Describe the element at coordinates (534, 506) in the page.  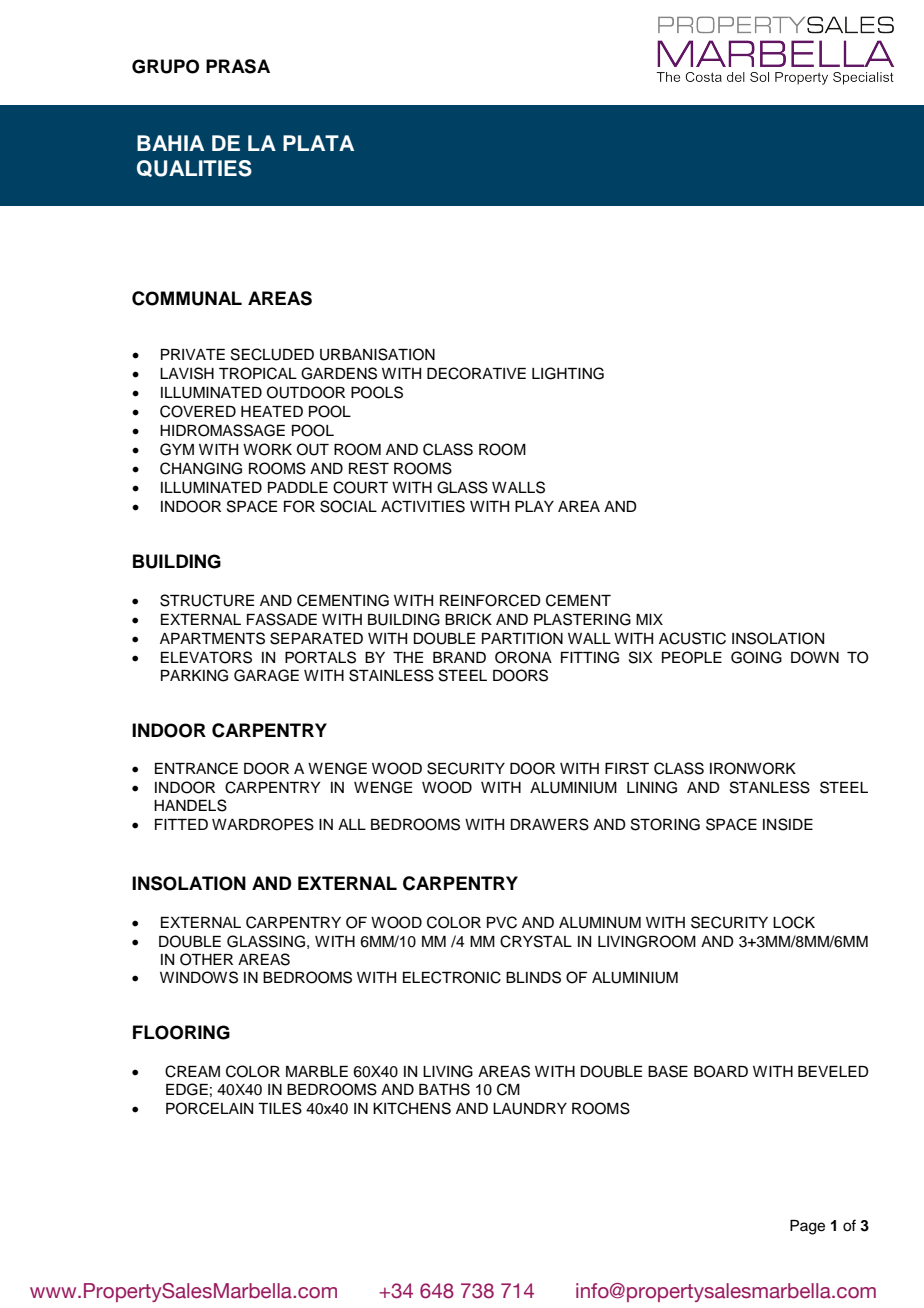
I see `PLAY` at that location.
